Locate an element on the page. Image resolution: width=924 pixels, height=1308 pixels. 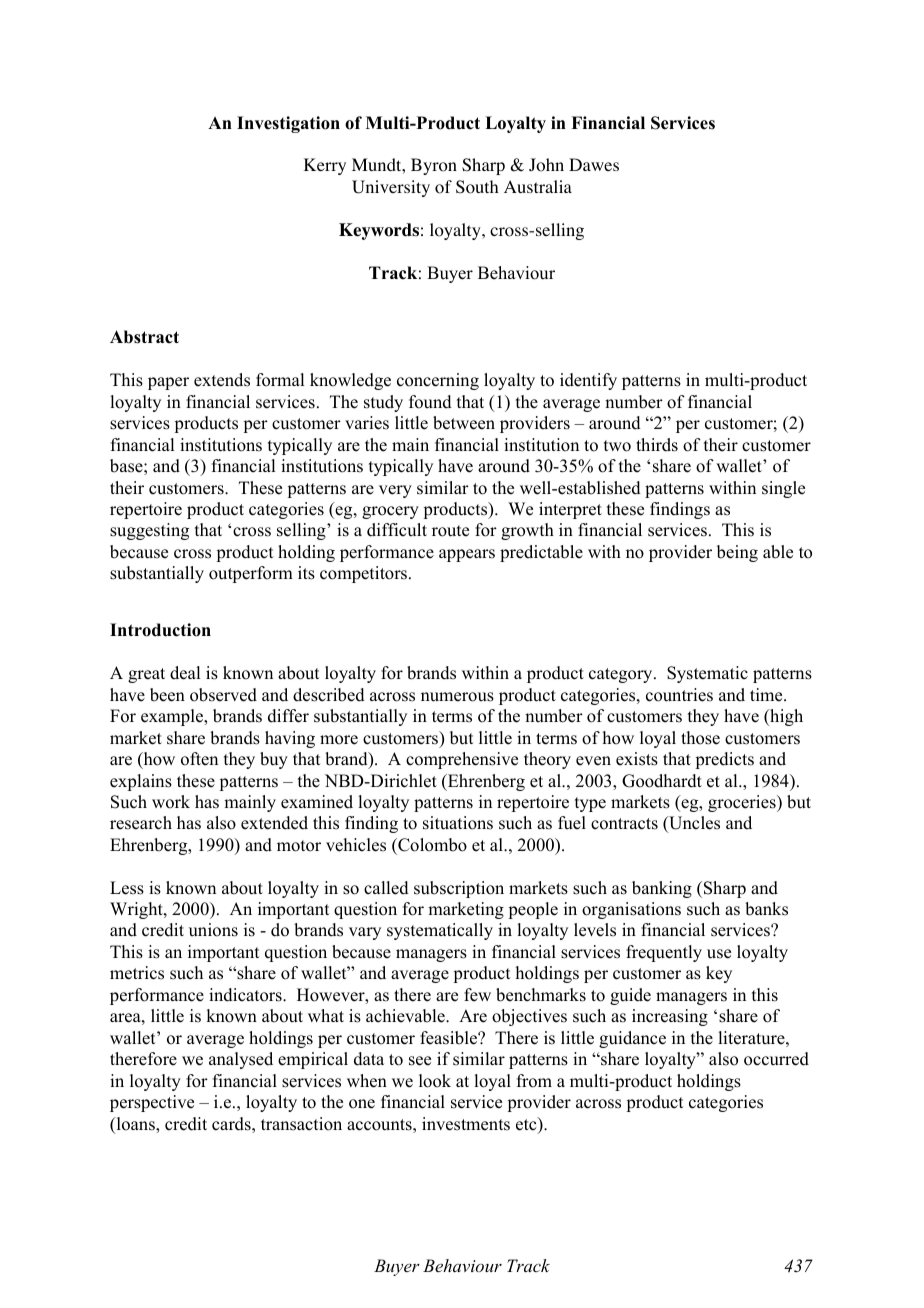
research is located at coordinates (141, 823).
